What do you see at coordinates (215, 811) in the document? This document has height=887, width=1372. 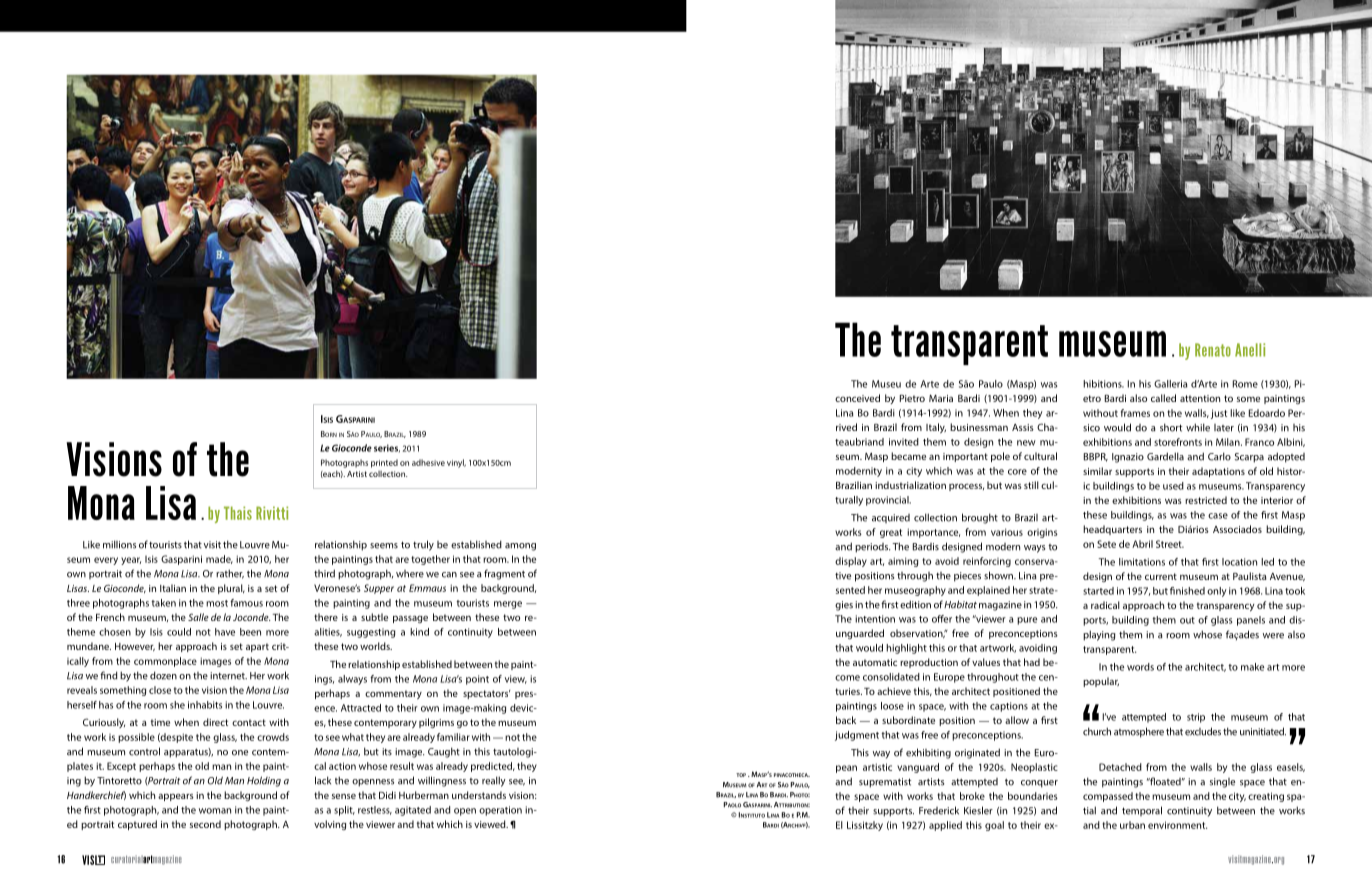 I see `woman` at bounding box center [215, 811].
